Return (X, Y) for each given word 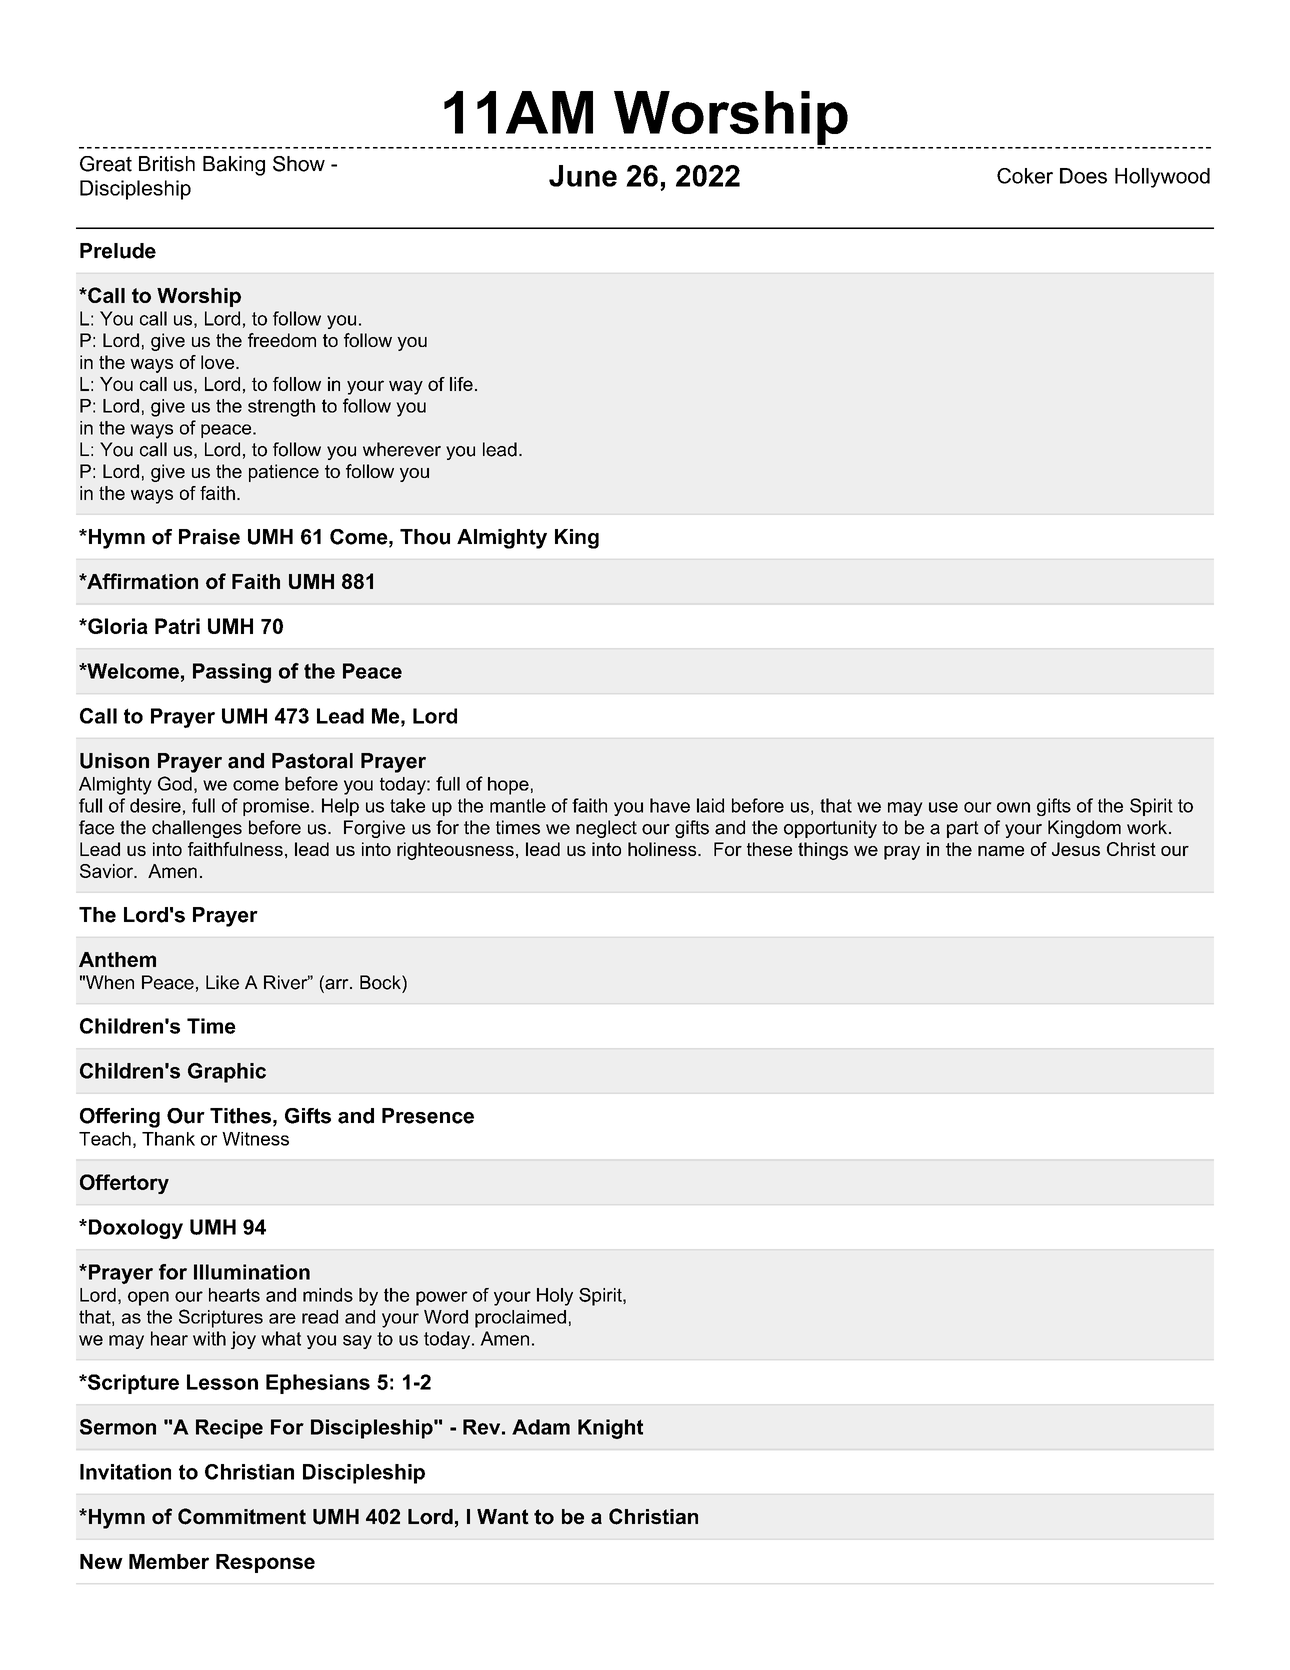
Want (503, 1517)
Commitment (242, 1516)
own (1013, 807)
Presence (428, 1116)
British (167, 164)
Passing (232, 673)
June (583, 176)
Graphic (227, 1073)
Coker (1025, 176)
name (1001, 851)
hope (508, 786)
